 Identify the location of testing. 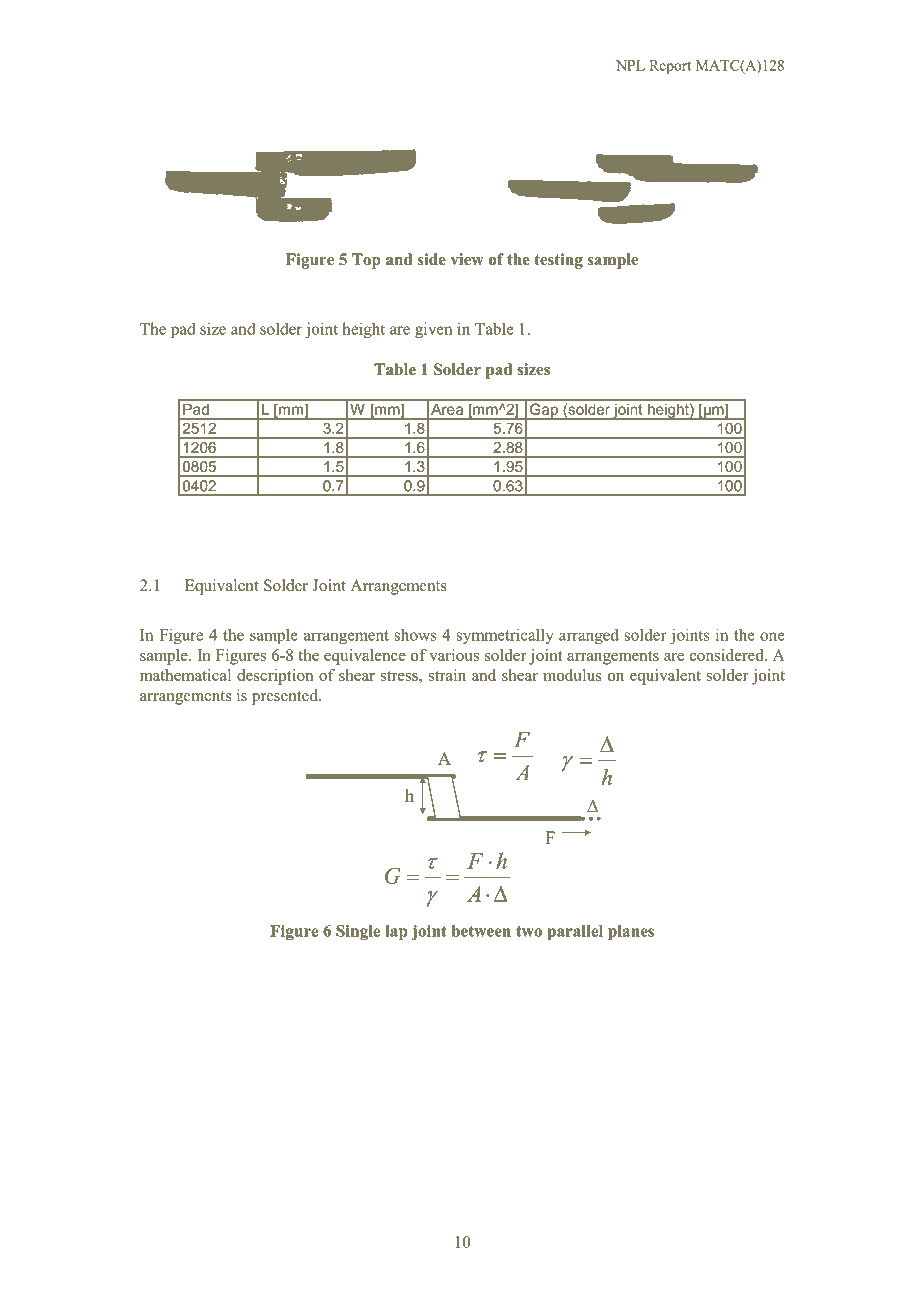
(558, 261).
